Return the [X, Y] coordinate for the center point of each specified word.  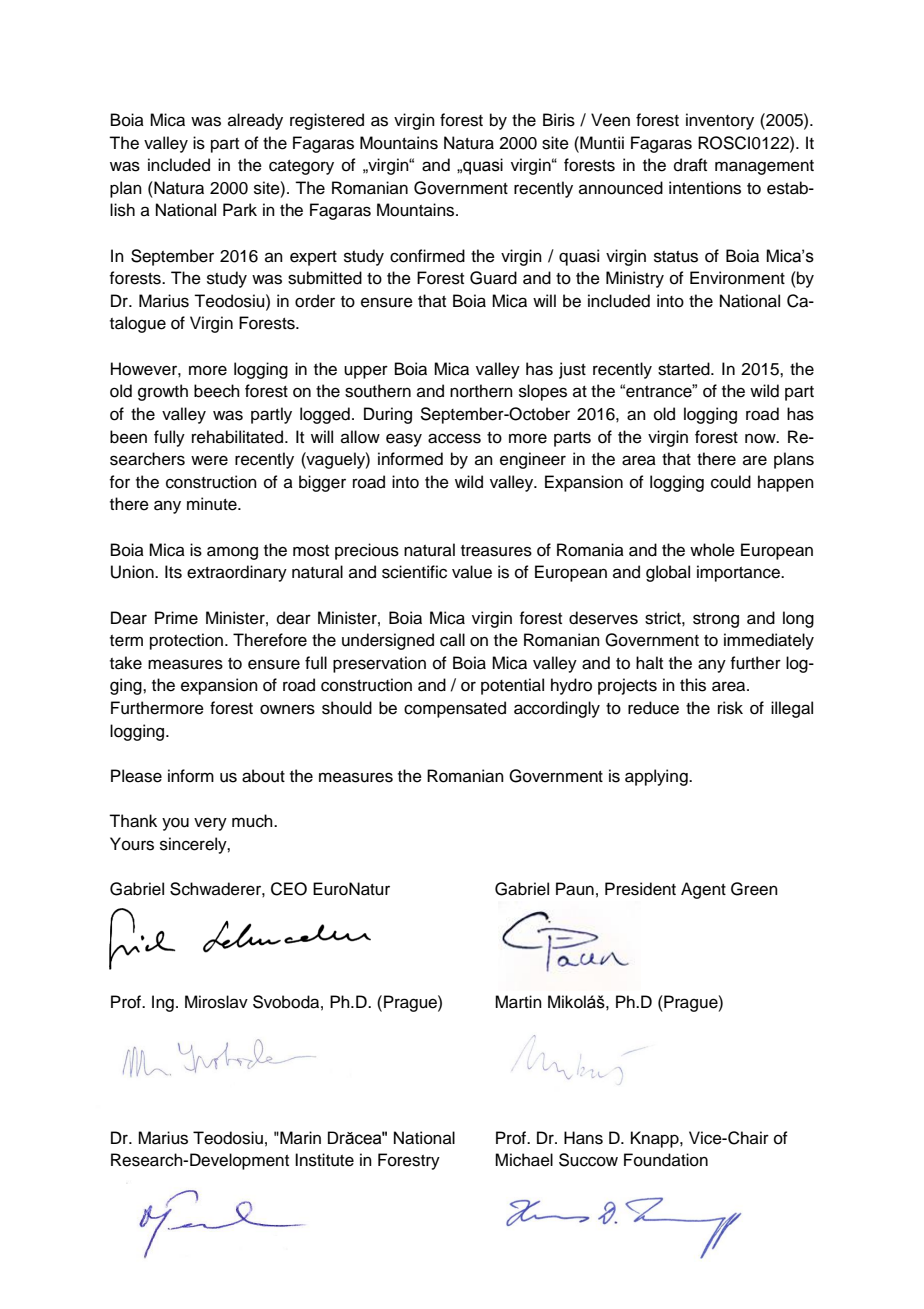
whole [712, 550]
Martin [518, 1002]
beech [217, 391]
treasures [496, 551]
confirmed [427, 256]
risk [730, 708]
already [255, 121]
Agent [703, 890]
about [263, 776]
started [685, 369]
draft [690, 165]
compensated [455, 709]
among [232, 553]
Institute [324, 1160]
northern [481, 391]
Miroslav [216, 1002]
